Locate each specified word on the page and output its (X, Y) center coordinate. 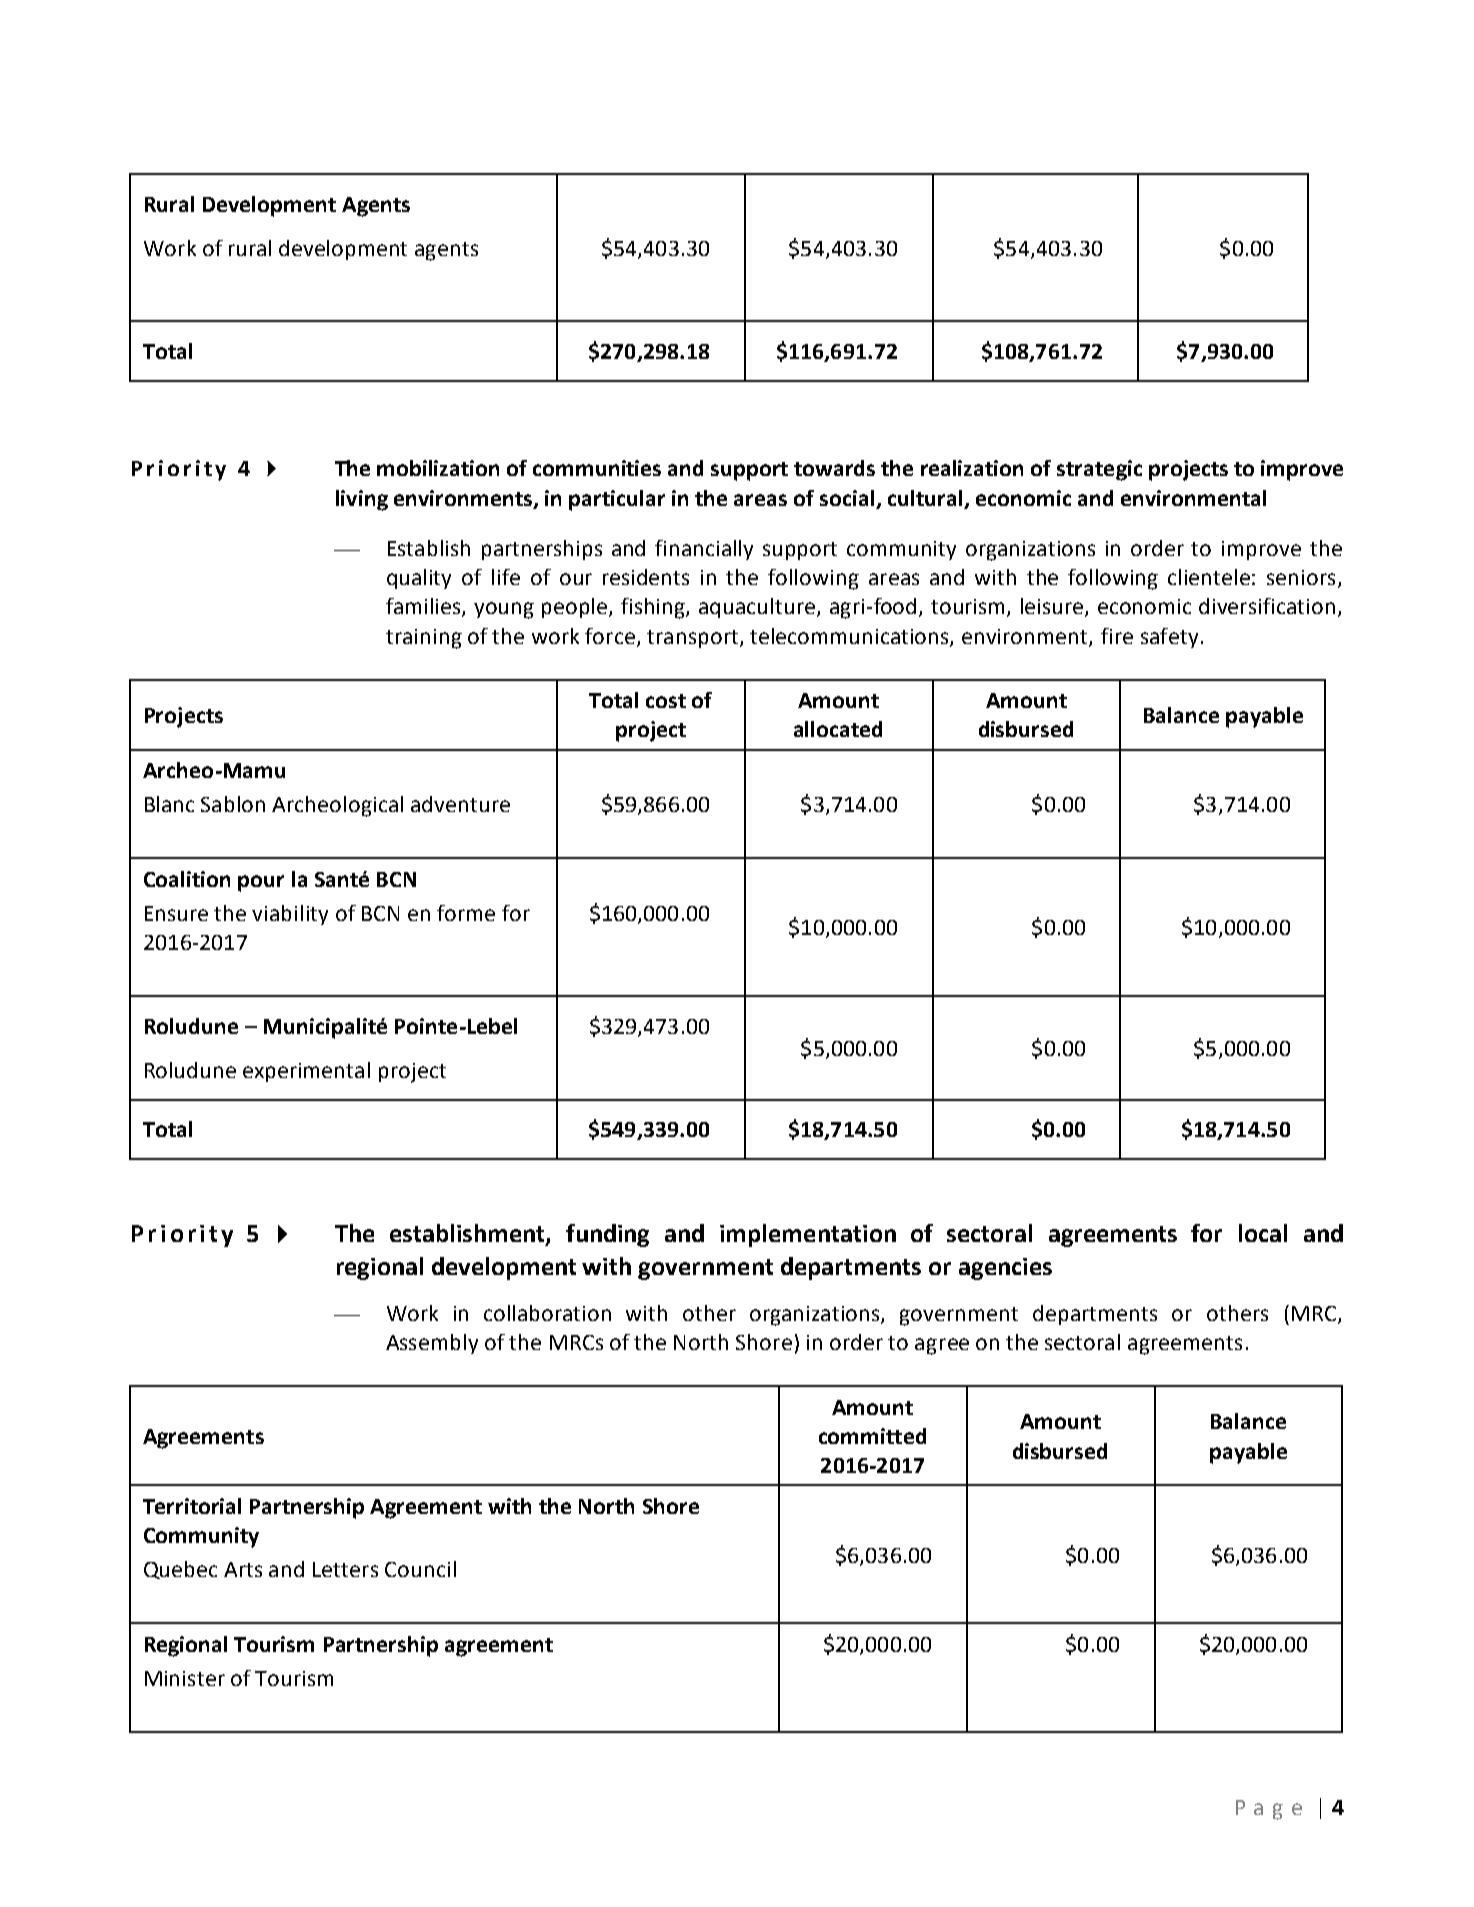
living (362, 500)
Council (420, 1569)
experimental (306, 1072)
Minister (185, 1678)
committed (872, 1436)
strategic (1099, 470)
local (1263, 1233)
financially (704, 550)
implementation (808, 1235)
